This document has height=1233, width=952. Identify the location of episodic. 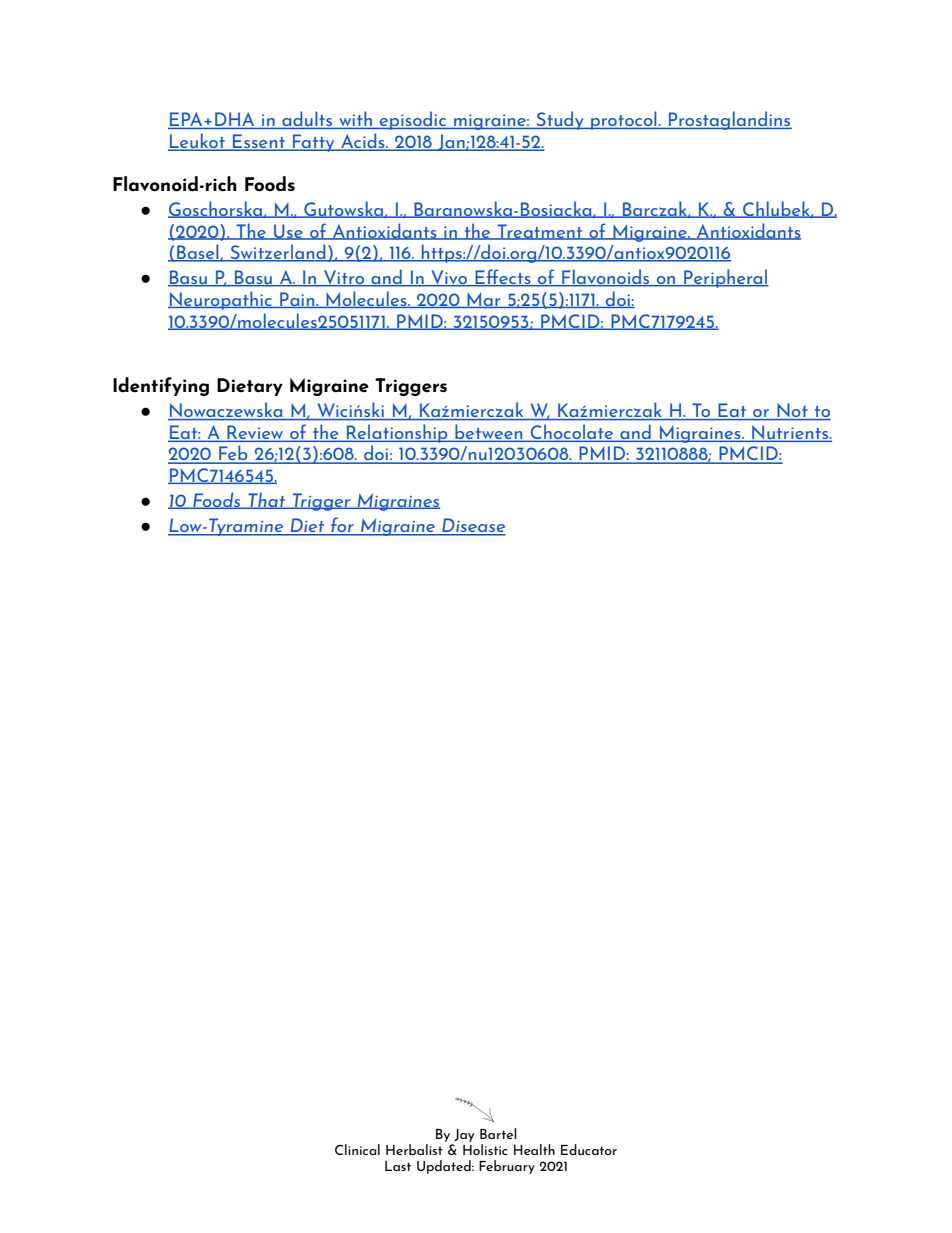
(413, 120).
